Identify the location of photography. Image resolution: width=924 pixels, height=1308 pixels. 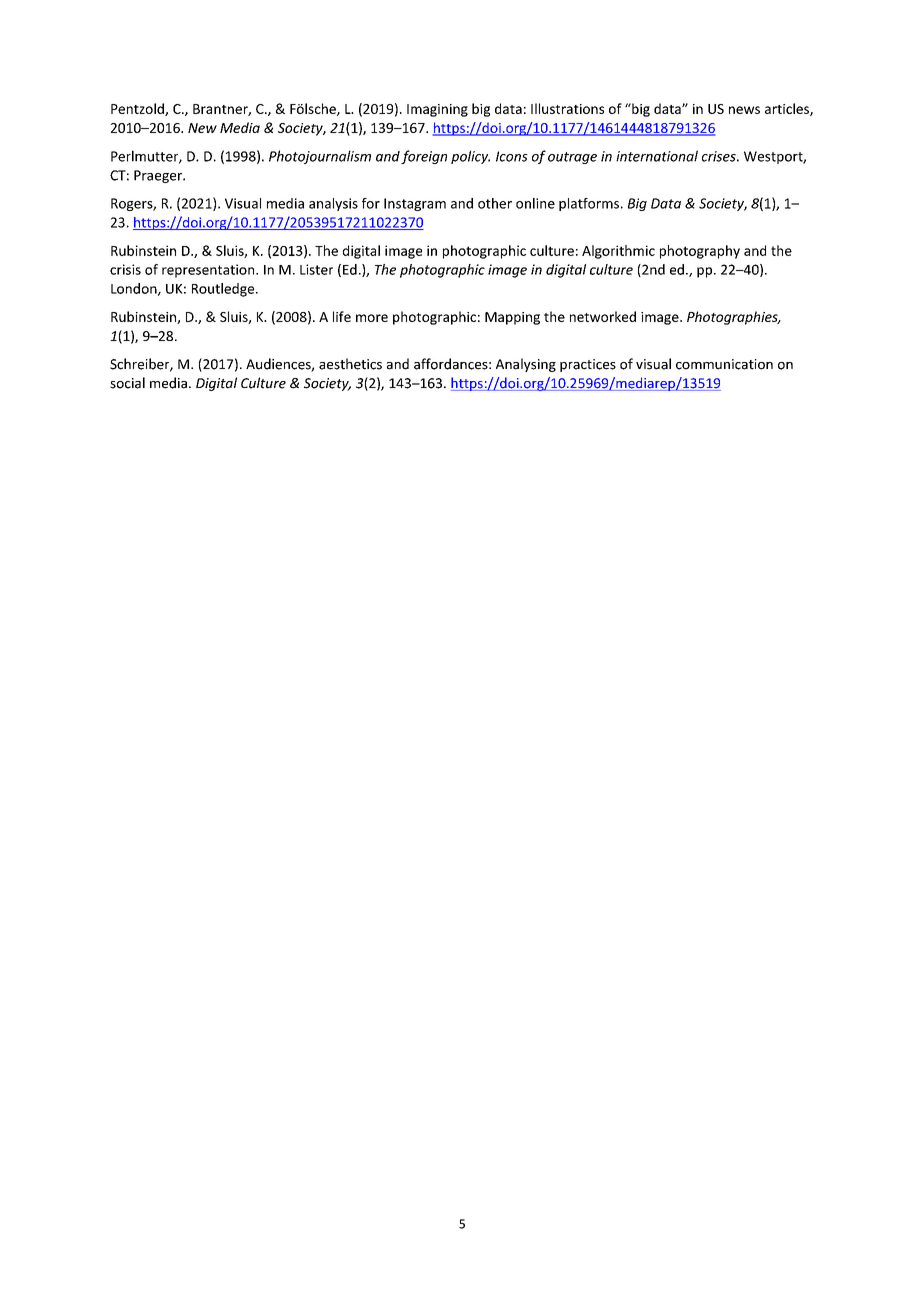
(700, 252).
